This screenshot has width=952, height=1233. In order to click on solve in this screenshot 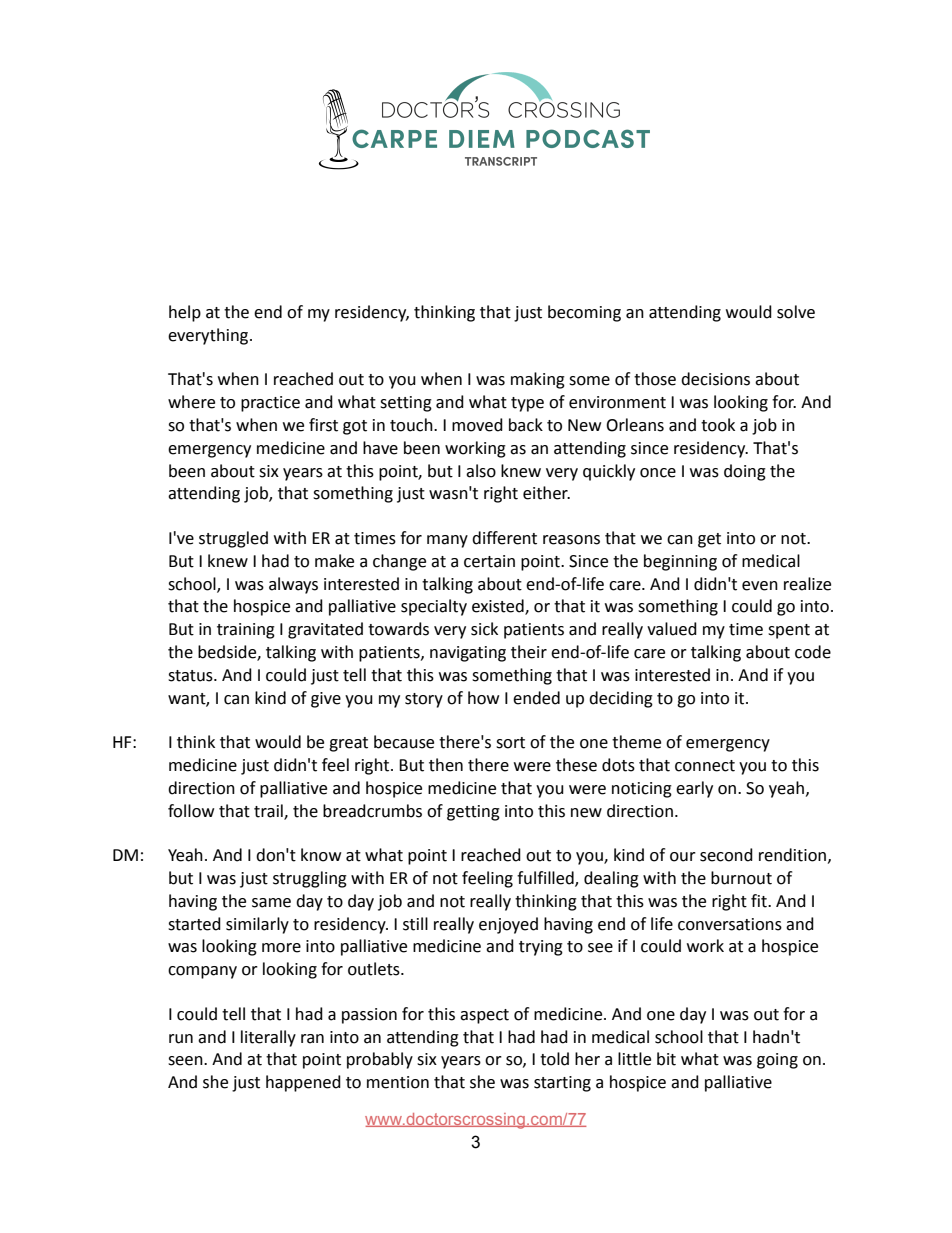, I will do `click(796, 312)`.
